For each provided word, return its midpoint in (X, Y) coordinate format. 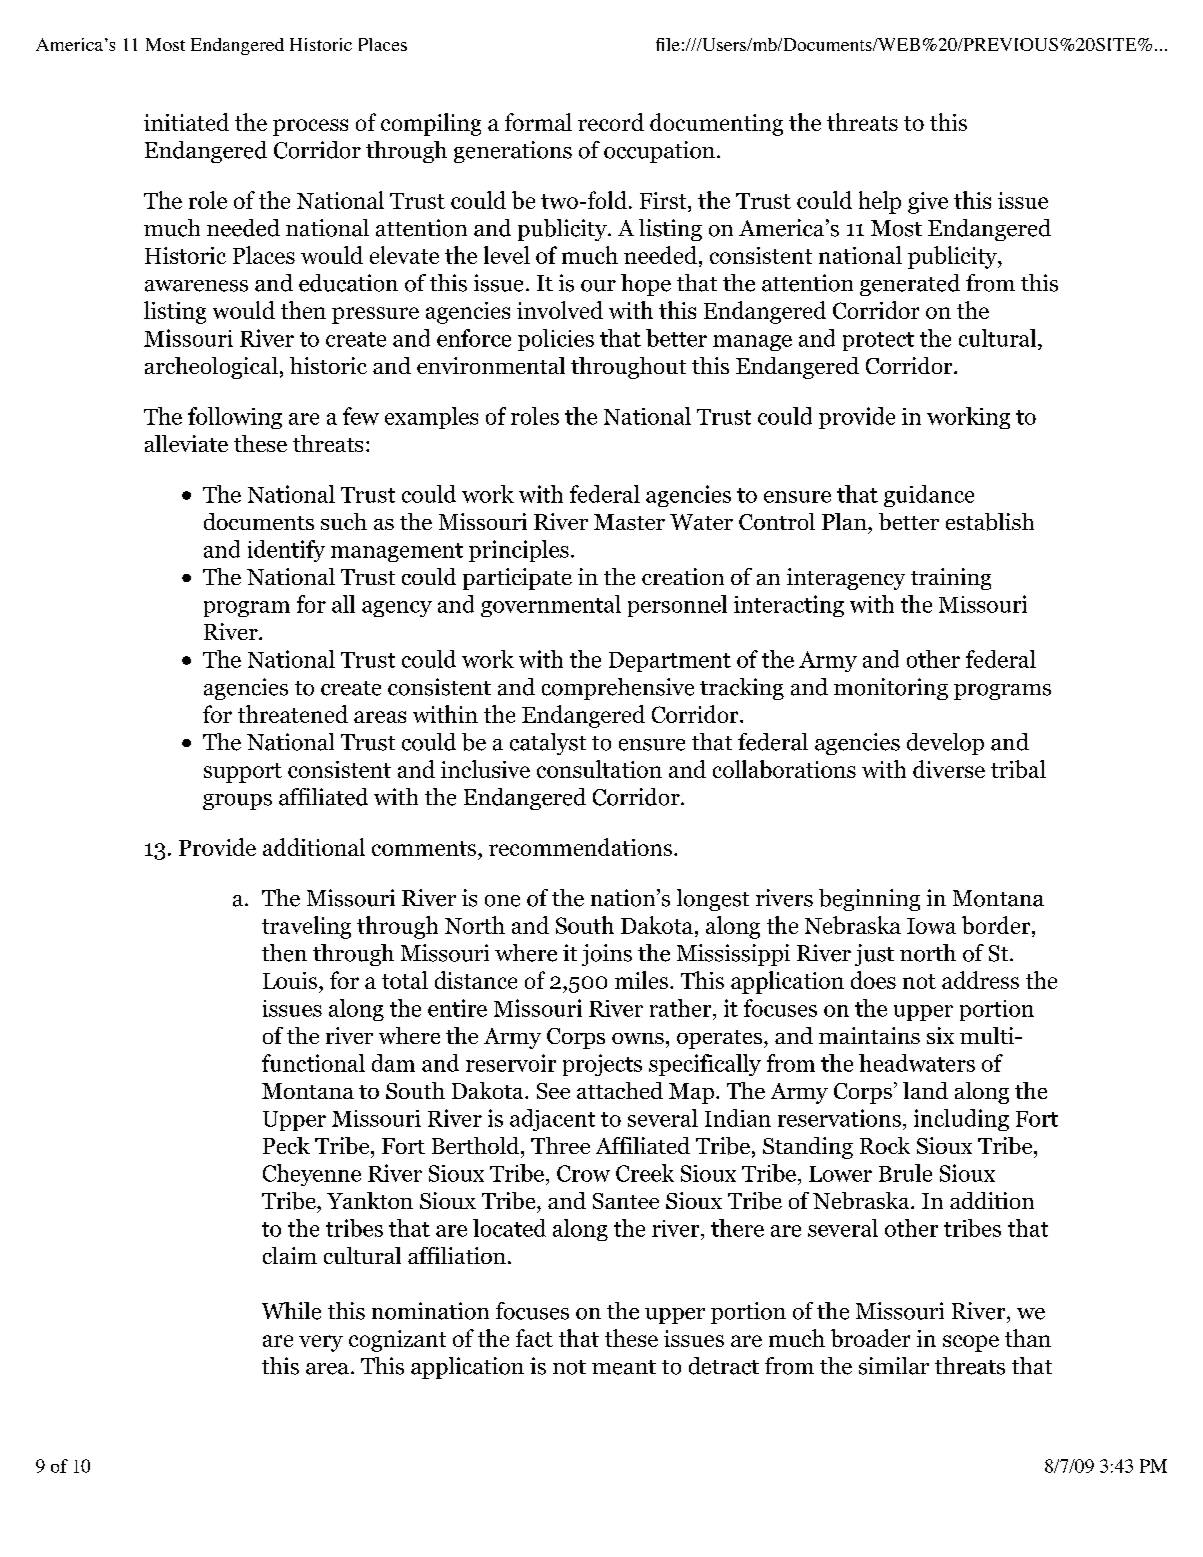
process (310, 127)
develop (945, 744)
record (611, 122)
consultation (599, 769)
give (928, 203)
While (291, 1311)
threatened (293, 714)
